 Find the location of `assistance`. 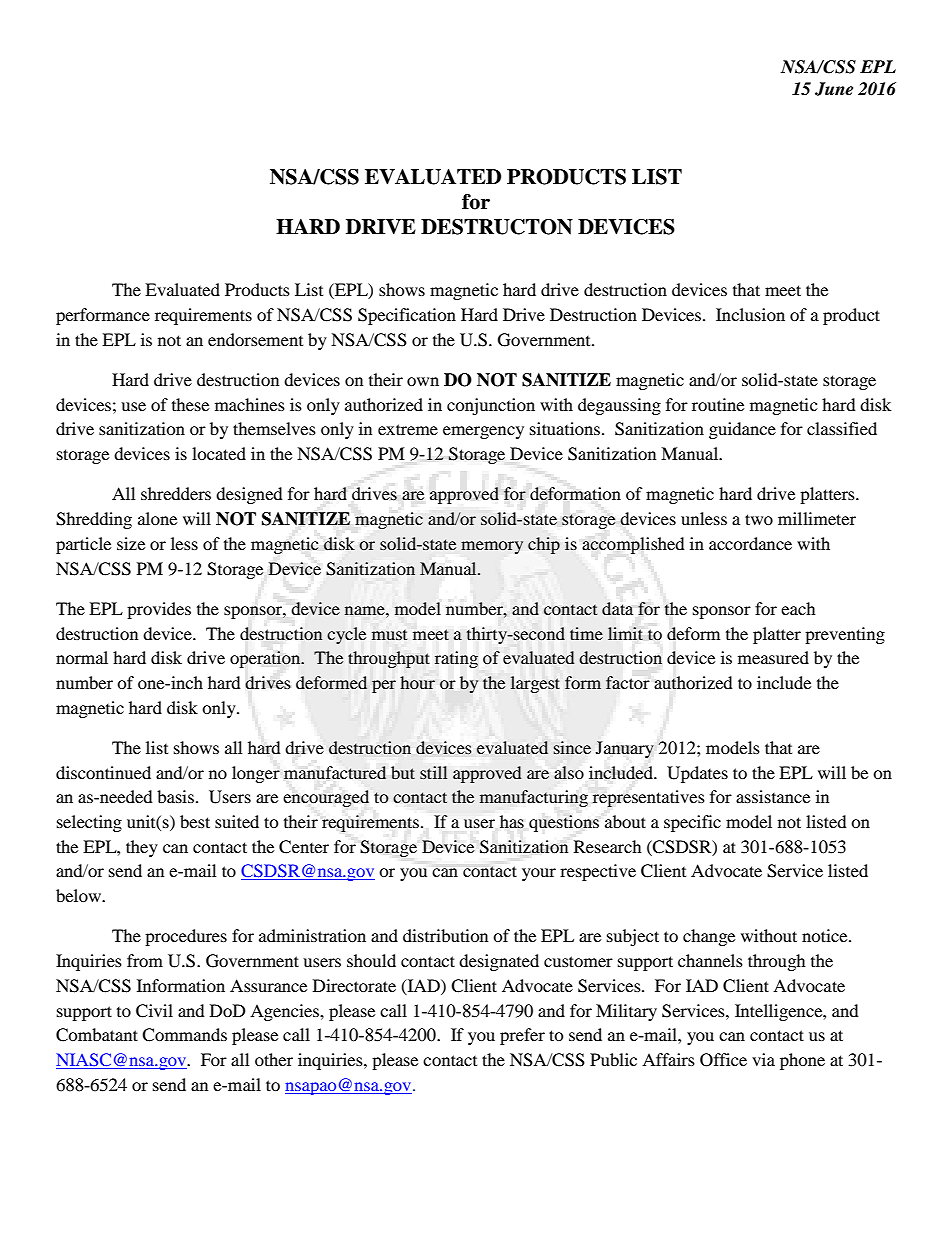

assistance is located at coordinates (773, 796).
